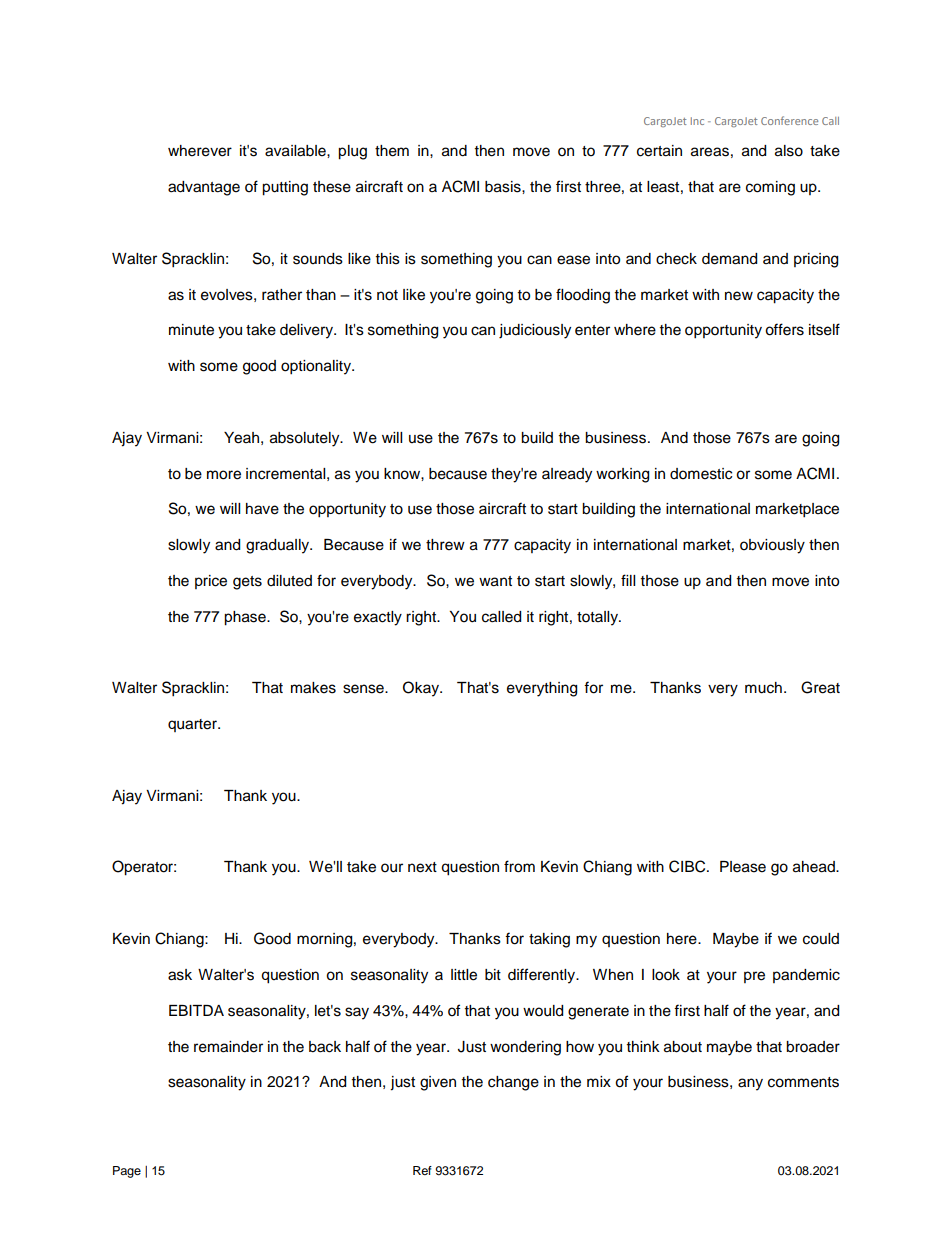 Image resolution: width=952 pixels, height=1233 pixels. Describe the element at coordinates (504, 187) in the page. I see `basis` at that location.
